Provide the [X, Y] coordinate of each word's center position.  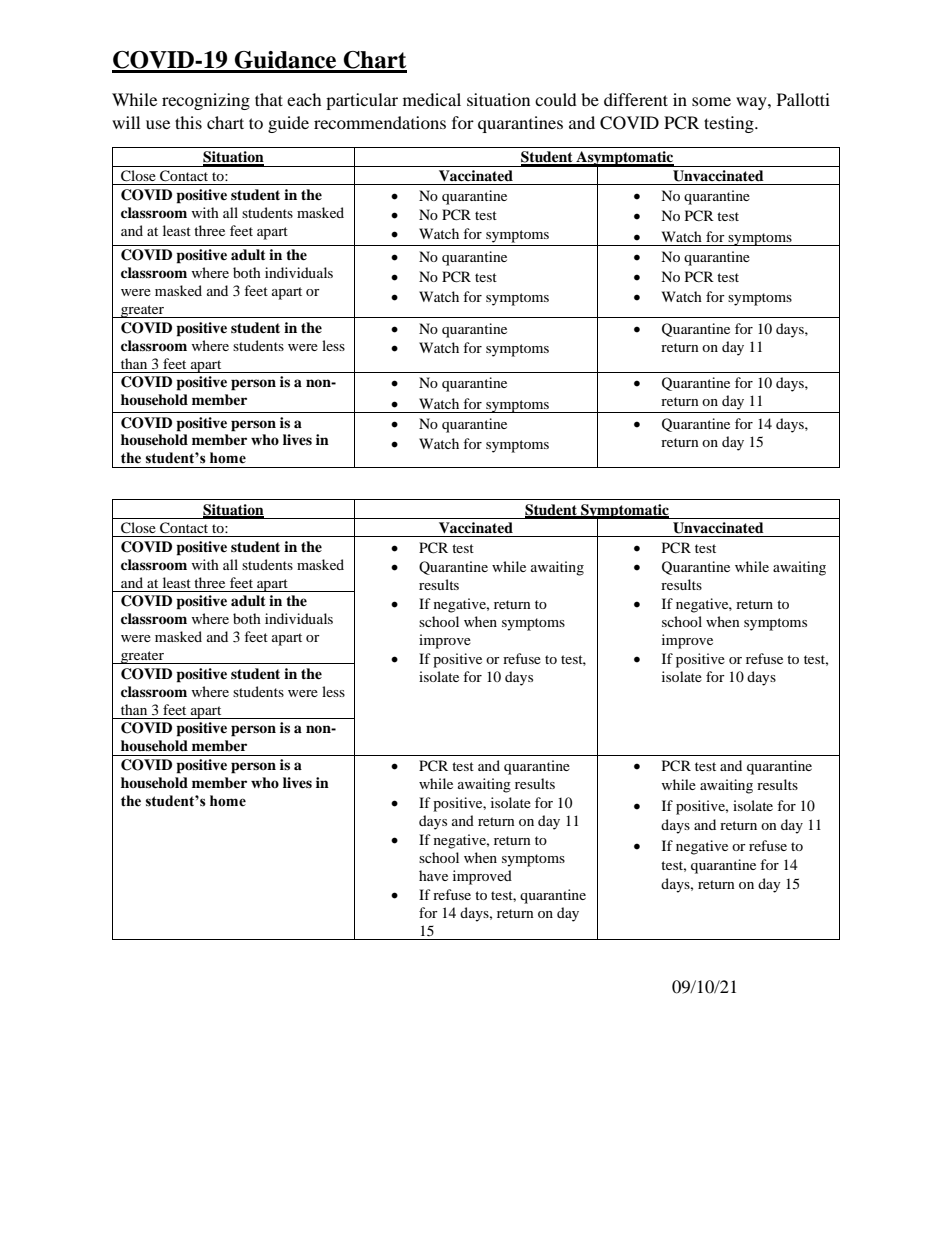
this [188, 122]
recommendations [380, 122]
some [711, 101]
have [433, 875]
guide [288, 124]
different [636, 99]
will [126, 122]
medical [432, 99]
